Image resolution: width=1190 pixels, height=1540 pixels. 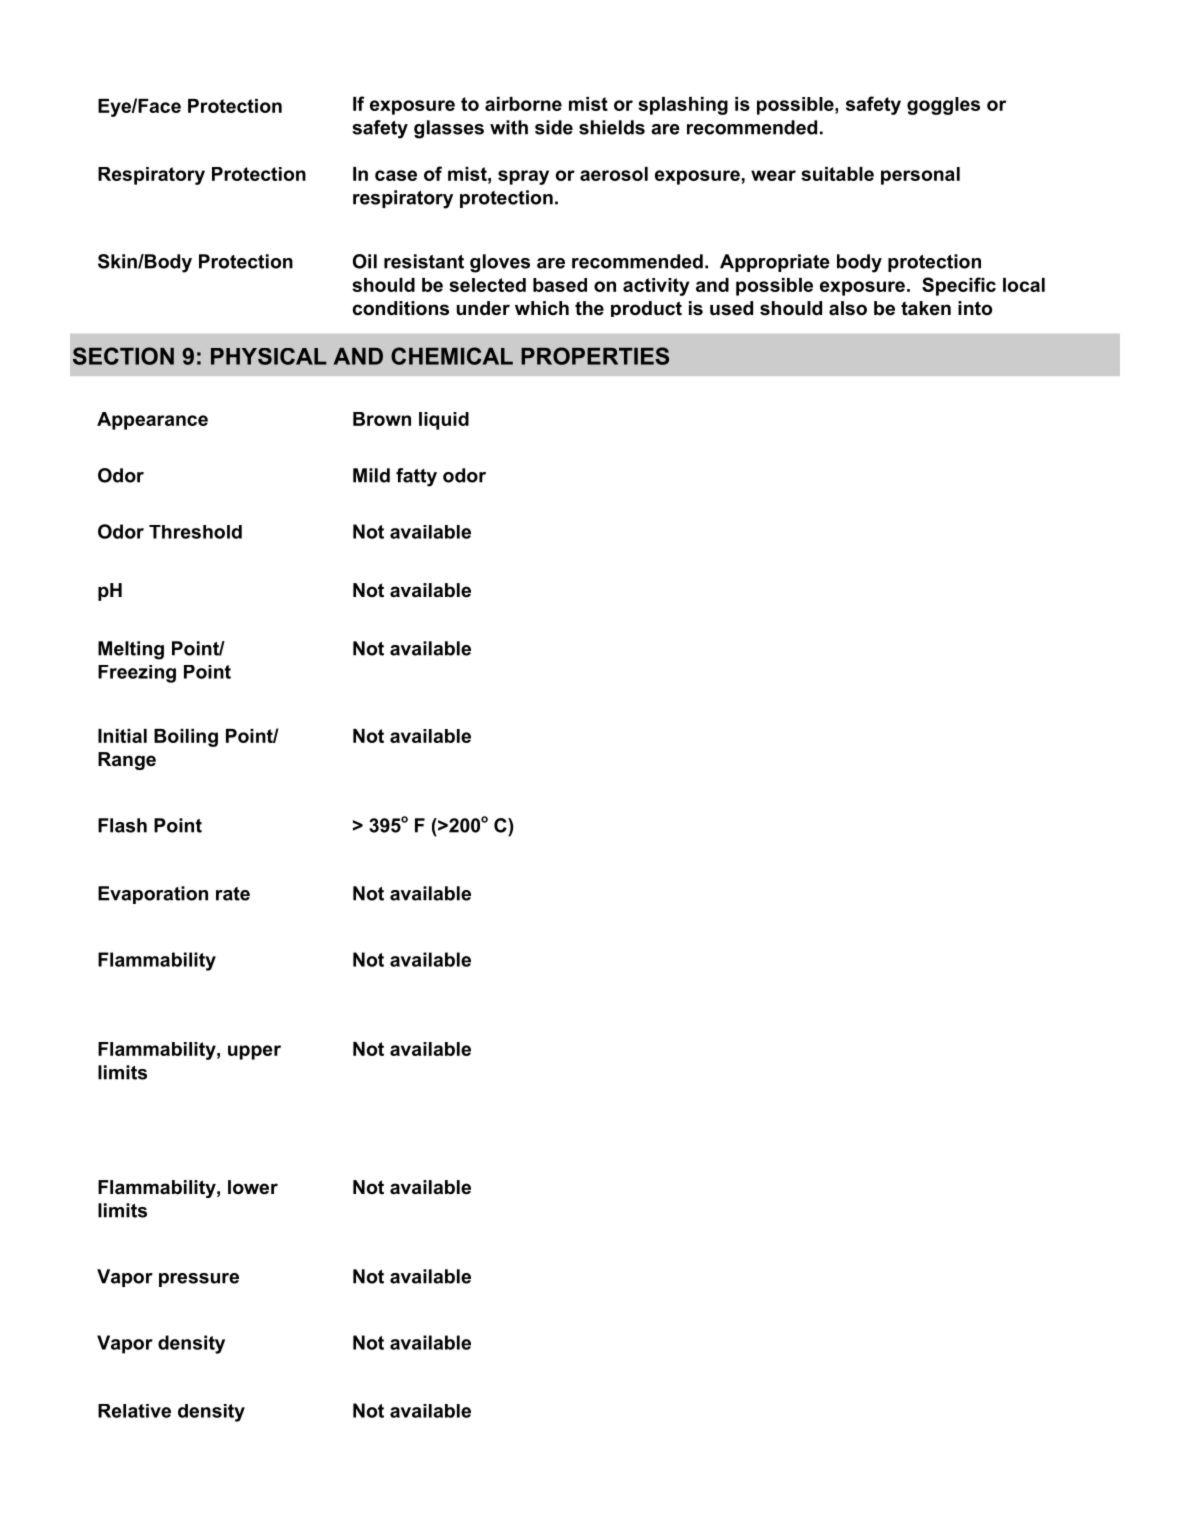 I want to click on side, so click(x=554, y=127).
